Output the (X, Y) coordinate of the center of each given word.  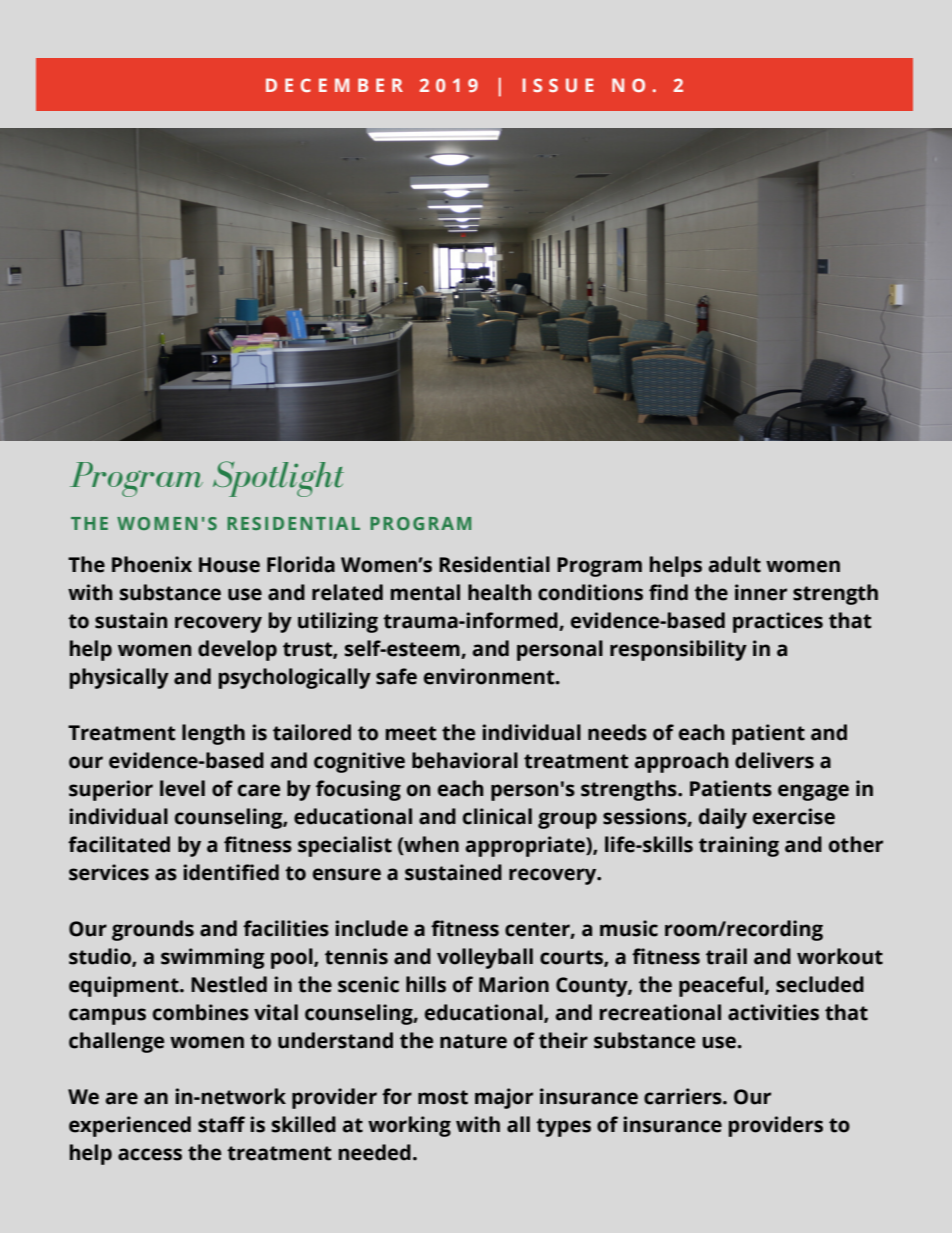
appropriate (526, 846)
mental (425, 592)
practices (778, 622)
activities (773, 1012)
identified (231, 872)
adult (734, 564)
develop (237, 650)
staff (221, 1124)
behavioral (465, 760)
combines (201, 1012)
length (213, 734)
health (499, 592)
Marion (514, 984)
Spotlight (278, 479)
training (739, 846)
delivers (774, 760)
